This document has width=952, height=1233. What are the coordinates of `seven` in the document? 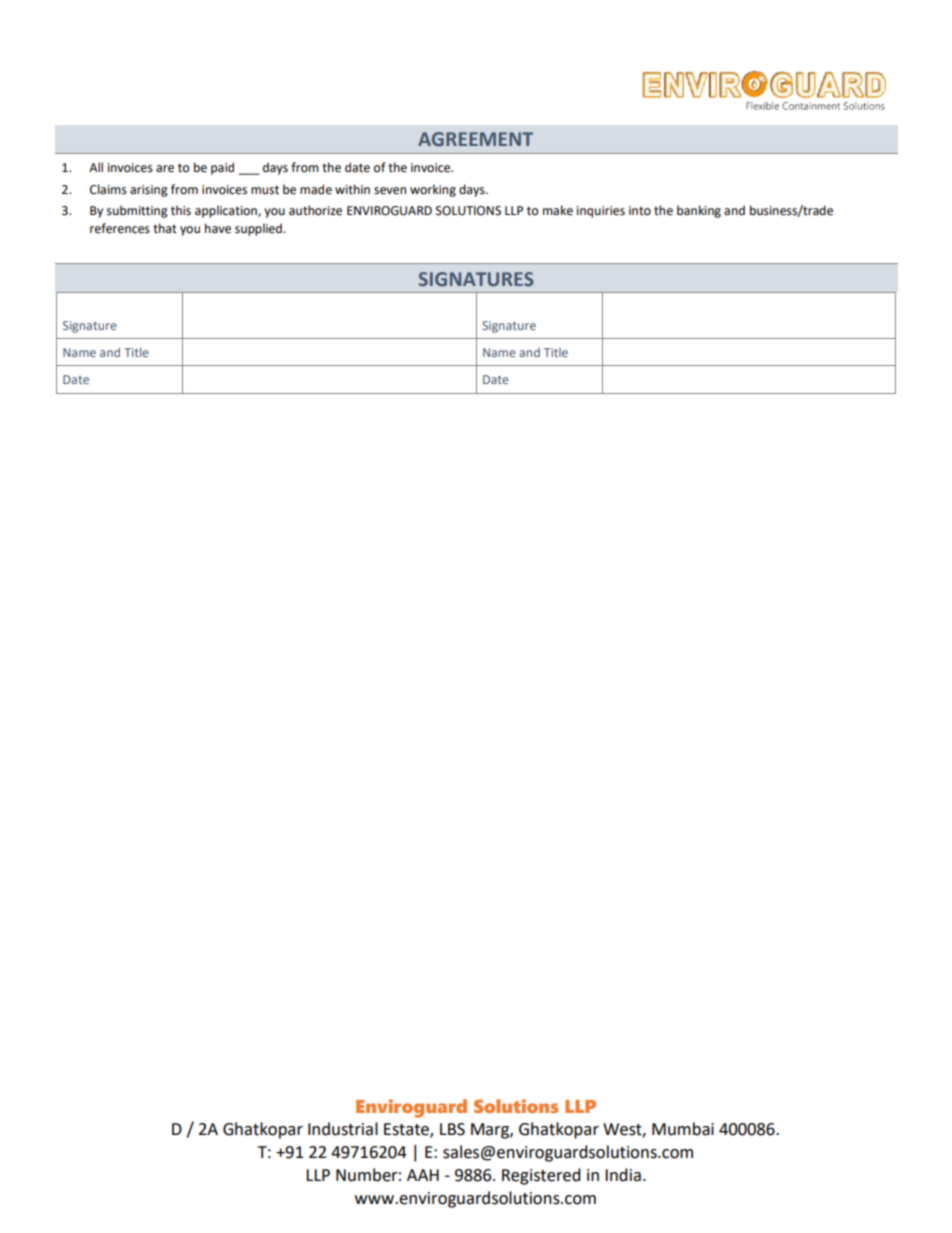 It's located at (390, 191).
